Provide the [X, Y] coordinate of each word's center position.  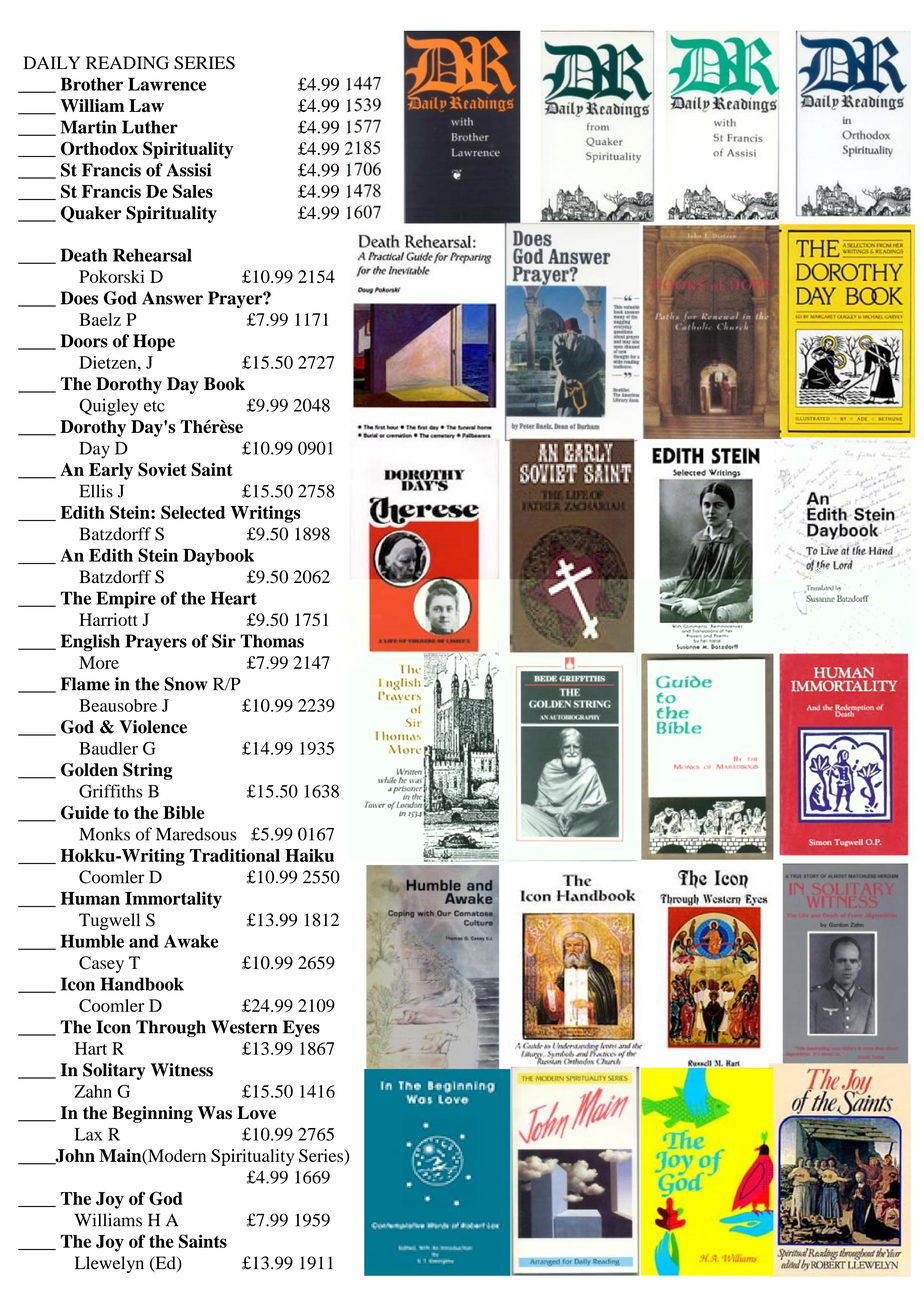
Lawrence [167, 84]
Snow [186, 684]
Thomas [272, 641]
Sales [193, 191]
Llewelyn [109, 1264]
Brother [92, 84]
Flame [85, 684]
